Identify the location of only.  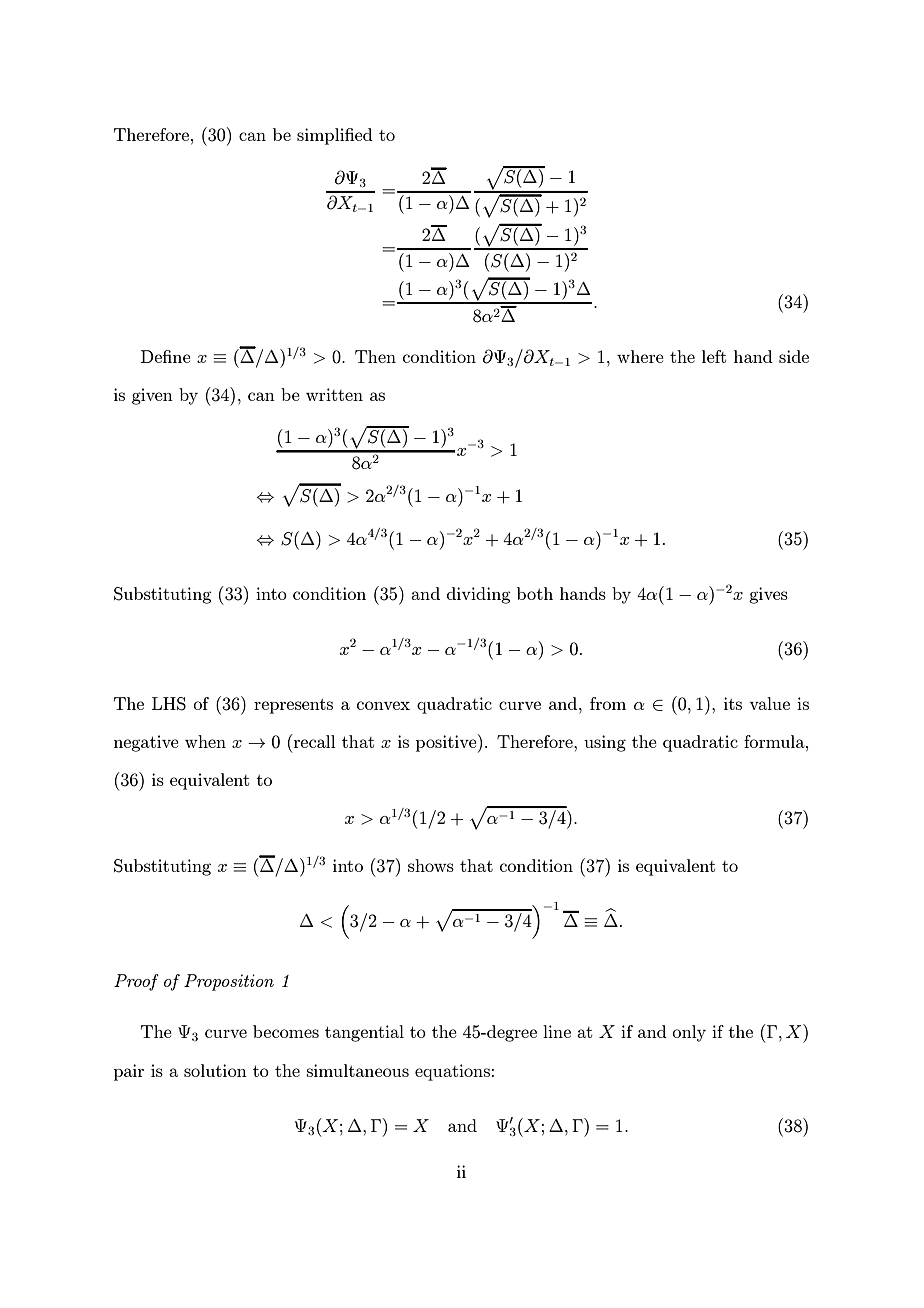
(689, 1033).
